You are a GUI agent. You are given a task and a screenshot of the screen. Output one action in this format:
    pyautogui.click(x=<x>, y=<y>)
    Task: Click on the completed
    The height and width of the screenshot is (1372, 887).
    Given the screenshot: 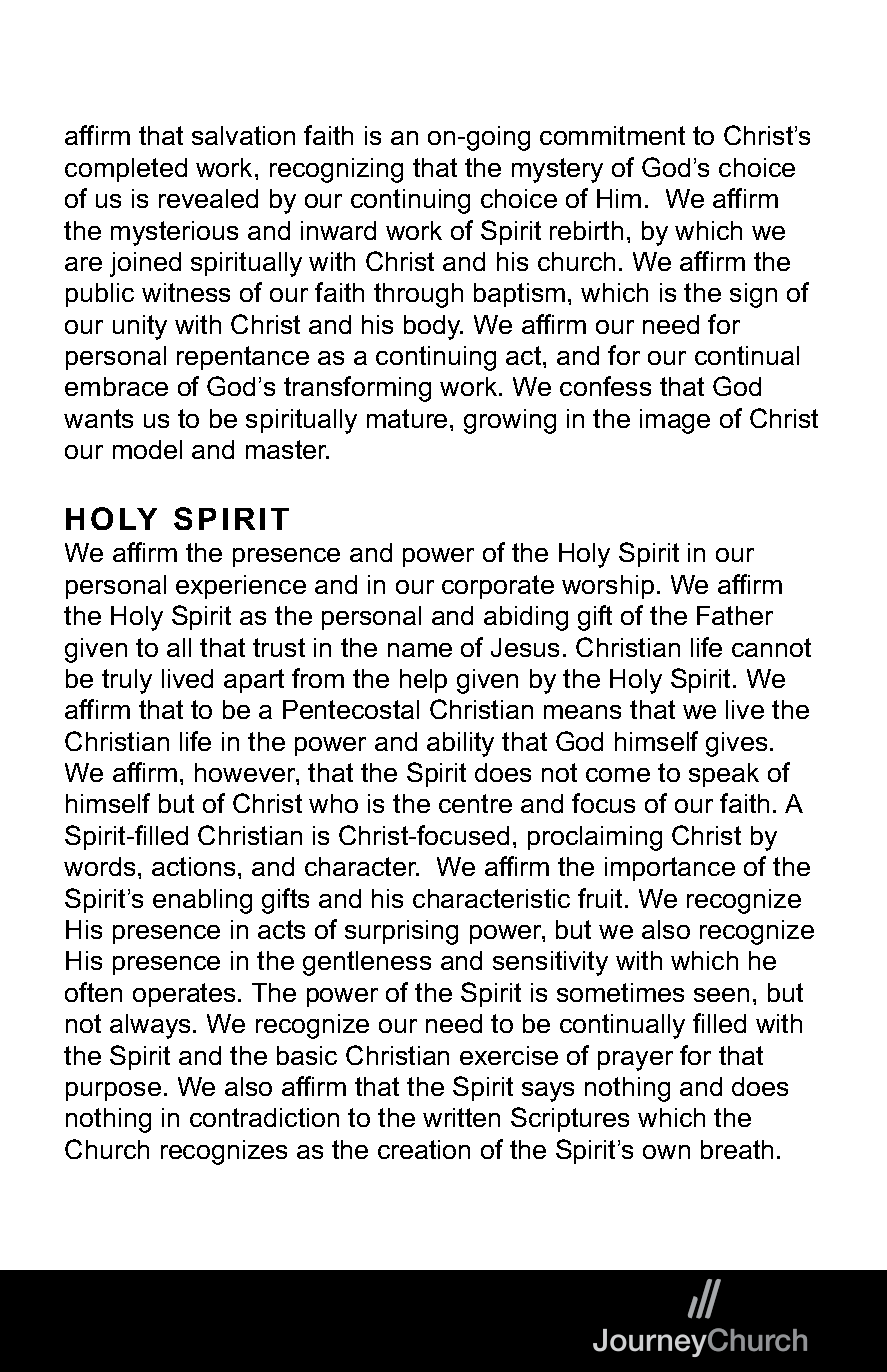 What is the action you would take?
    pyautogui.click(x=126, y=170)
